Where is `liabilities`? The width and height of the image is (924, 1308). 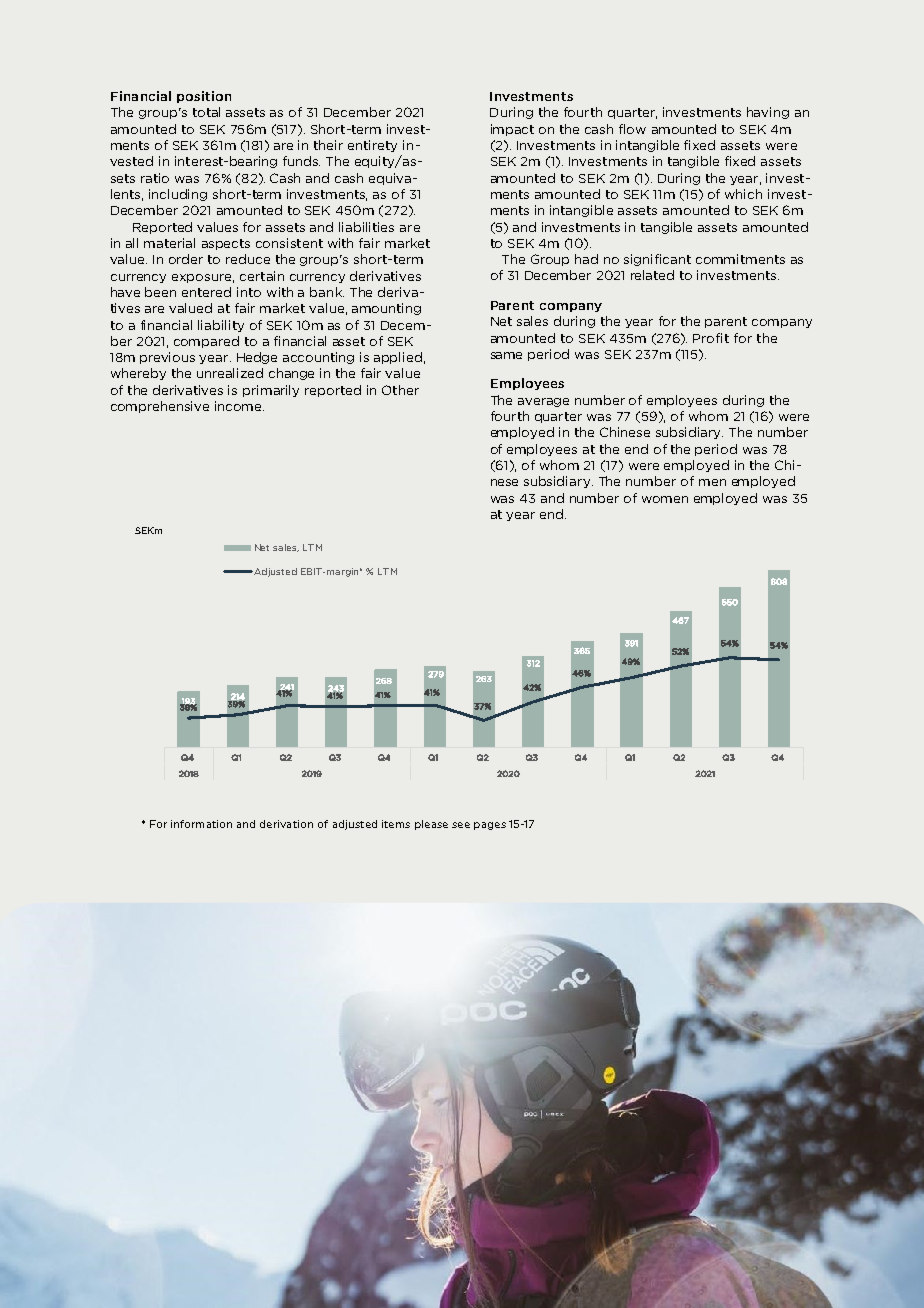 liabilities is located at coordinates (366, 227).
